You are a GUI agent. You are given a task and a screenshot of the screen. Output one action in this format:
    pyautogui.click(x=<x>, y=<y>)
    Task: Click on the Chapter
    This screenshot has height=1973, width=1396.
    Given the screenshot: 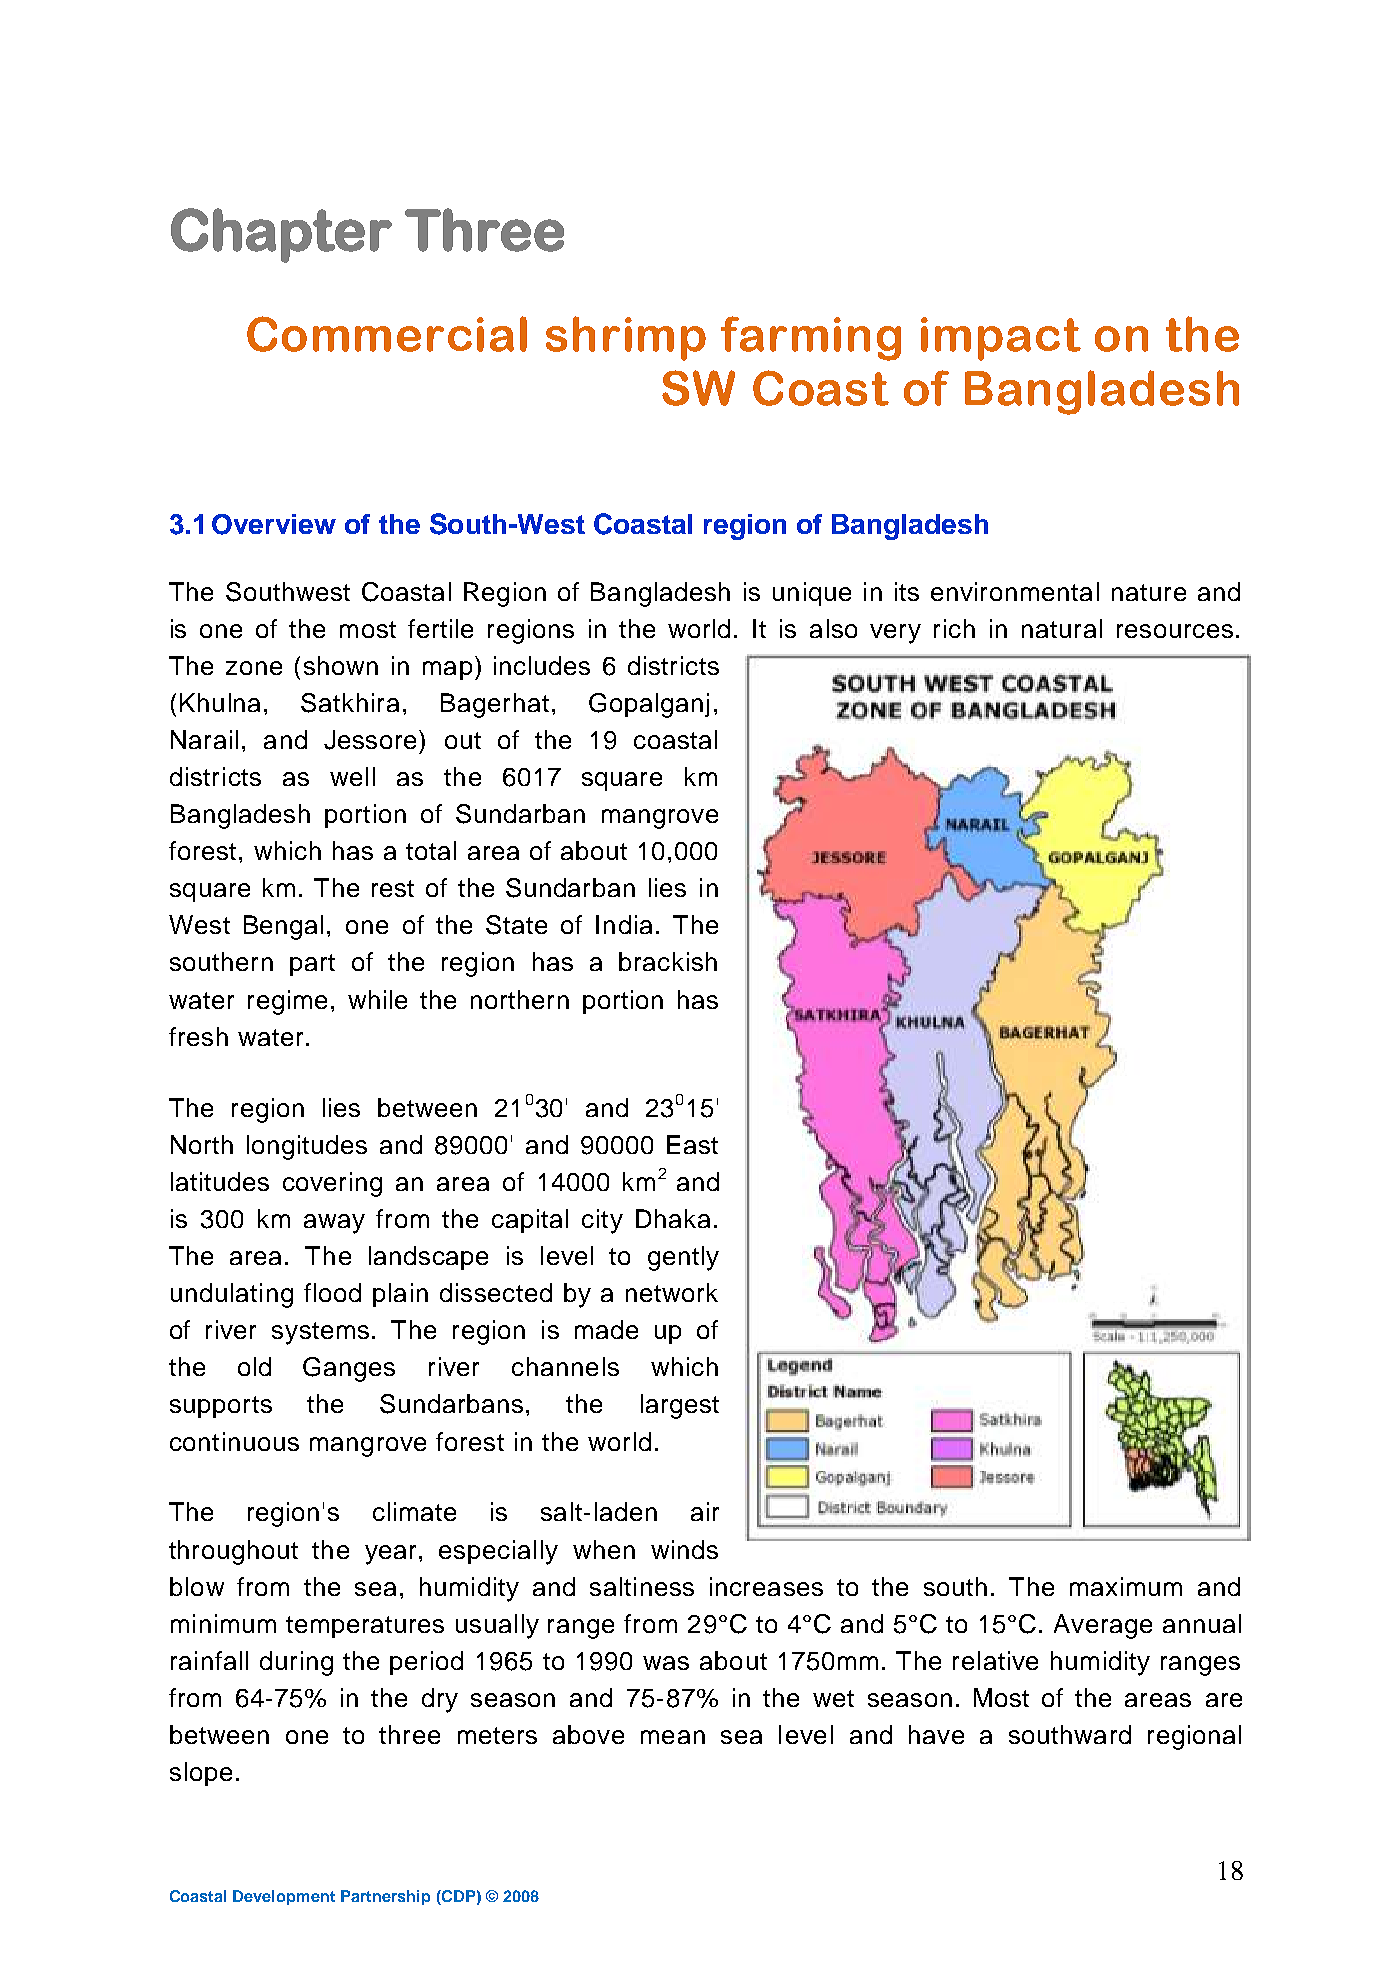 What is the action you would take?
    pyautogui.click(x=281, y=235)
